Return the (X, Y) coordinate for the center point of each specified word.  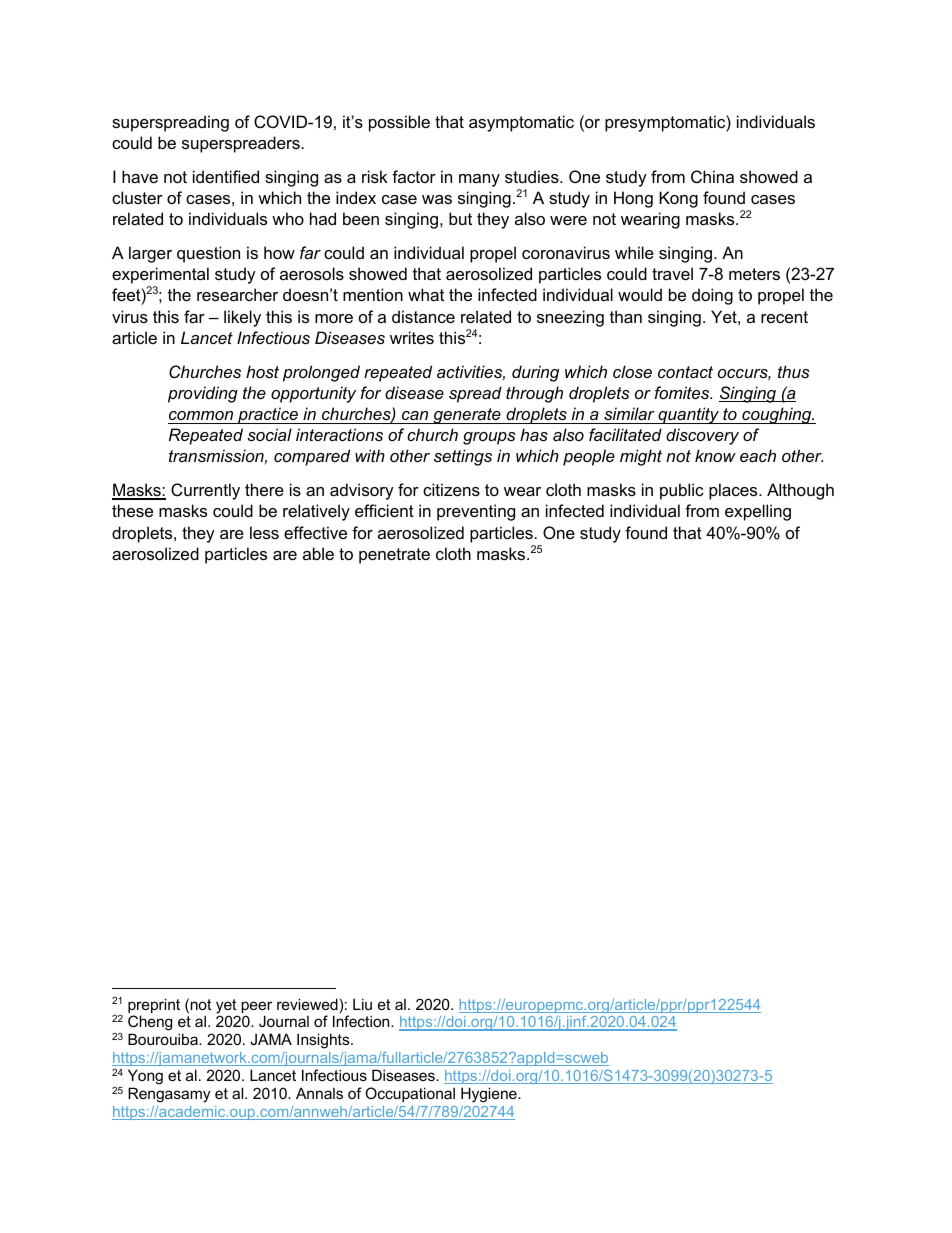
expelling (758, 512)
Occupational (410, 1094)
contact (685, 372)
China (712, 176)
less (264, 532)
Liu (362, 1004)
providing (203, 394)
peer (256, 1008)
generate (467, 416)
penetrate (394, 556)
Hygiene (490, 1095)
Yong (145, 1077)
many (479, 180)
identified (226, 176)
